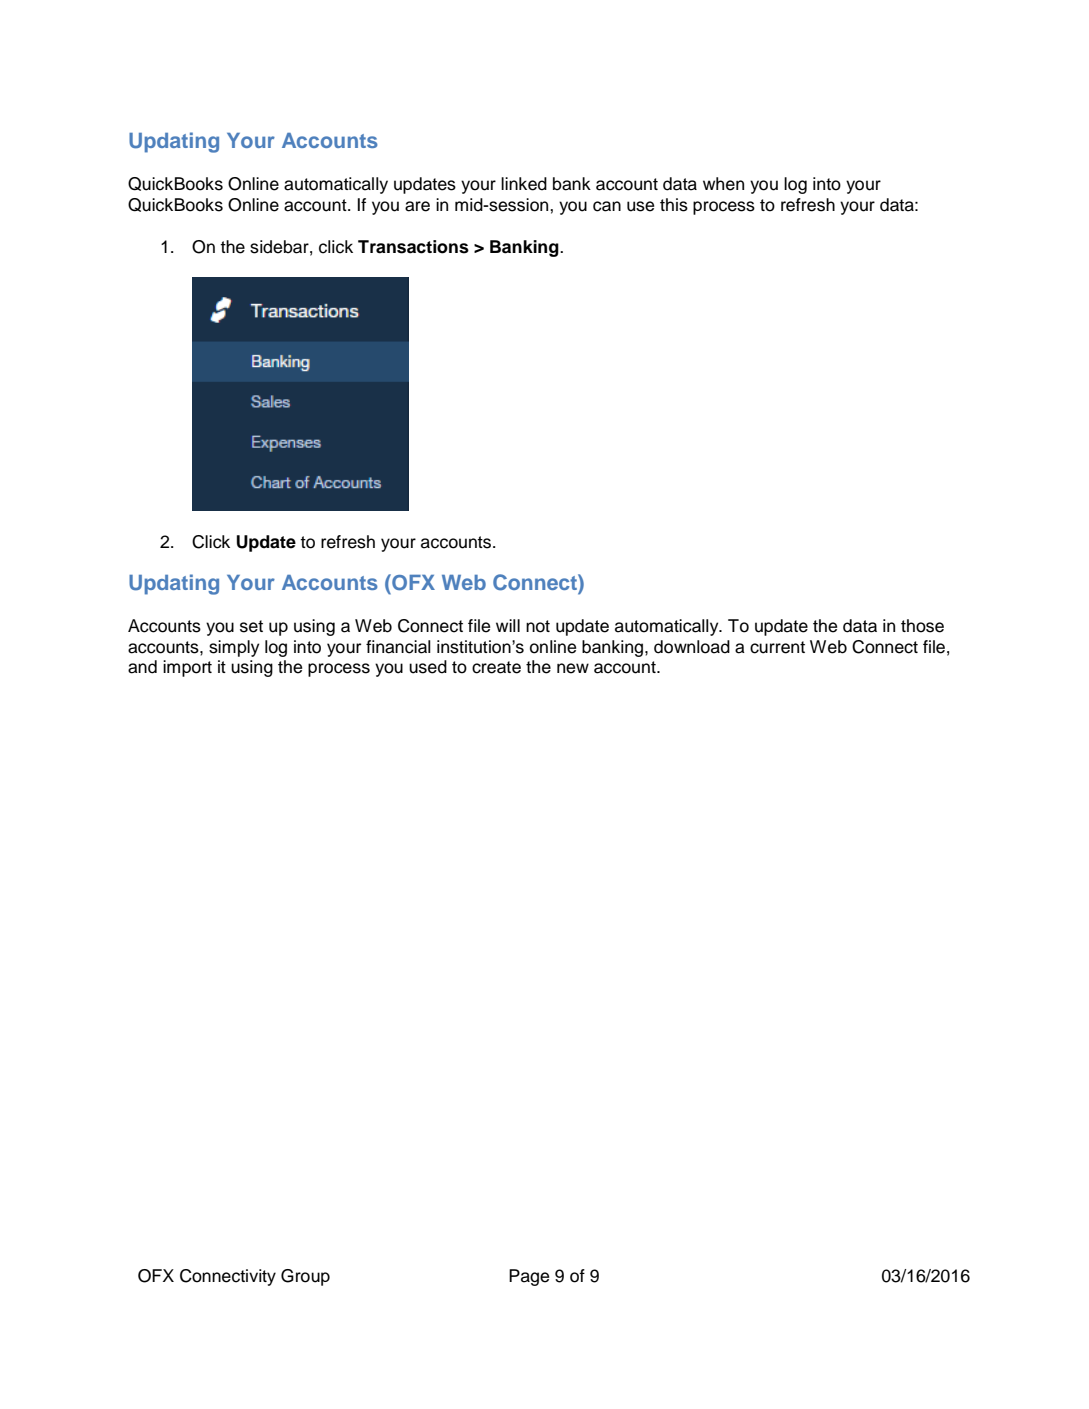  Describe the element at coordinates (187, 668) in the screenshot. I see `import` at that location.
